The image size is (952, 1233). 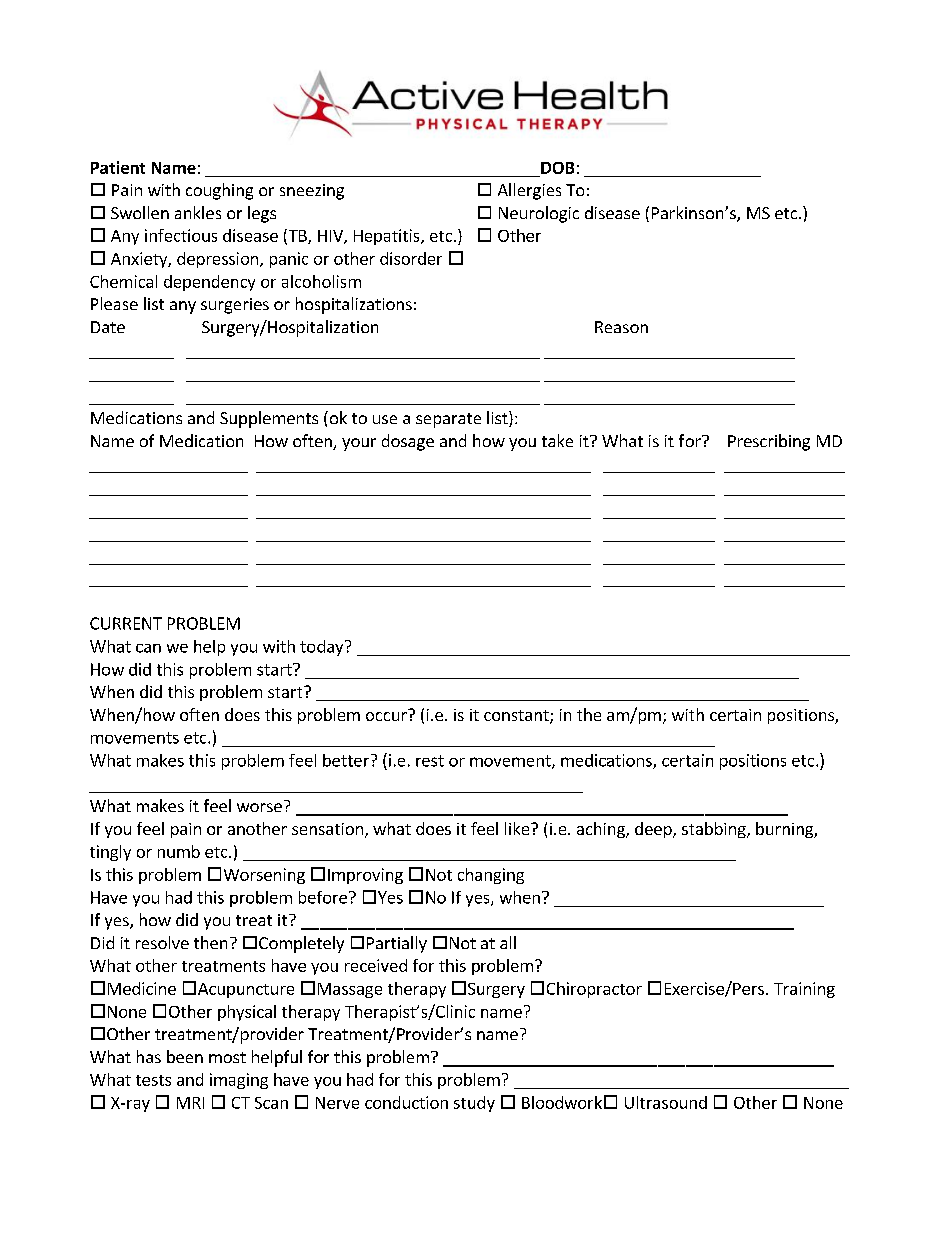 I want to click on been, so click(x=185, y=1056).
